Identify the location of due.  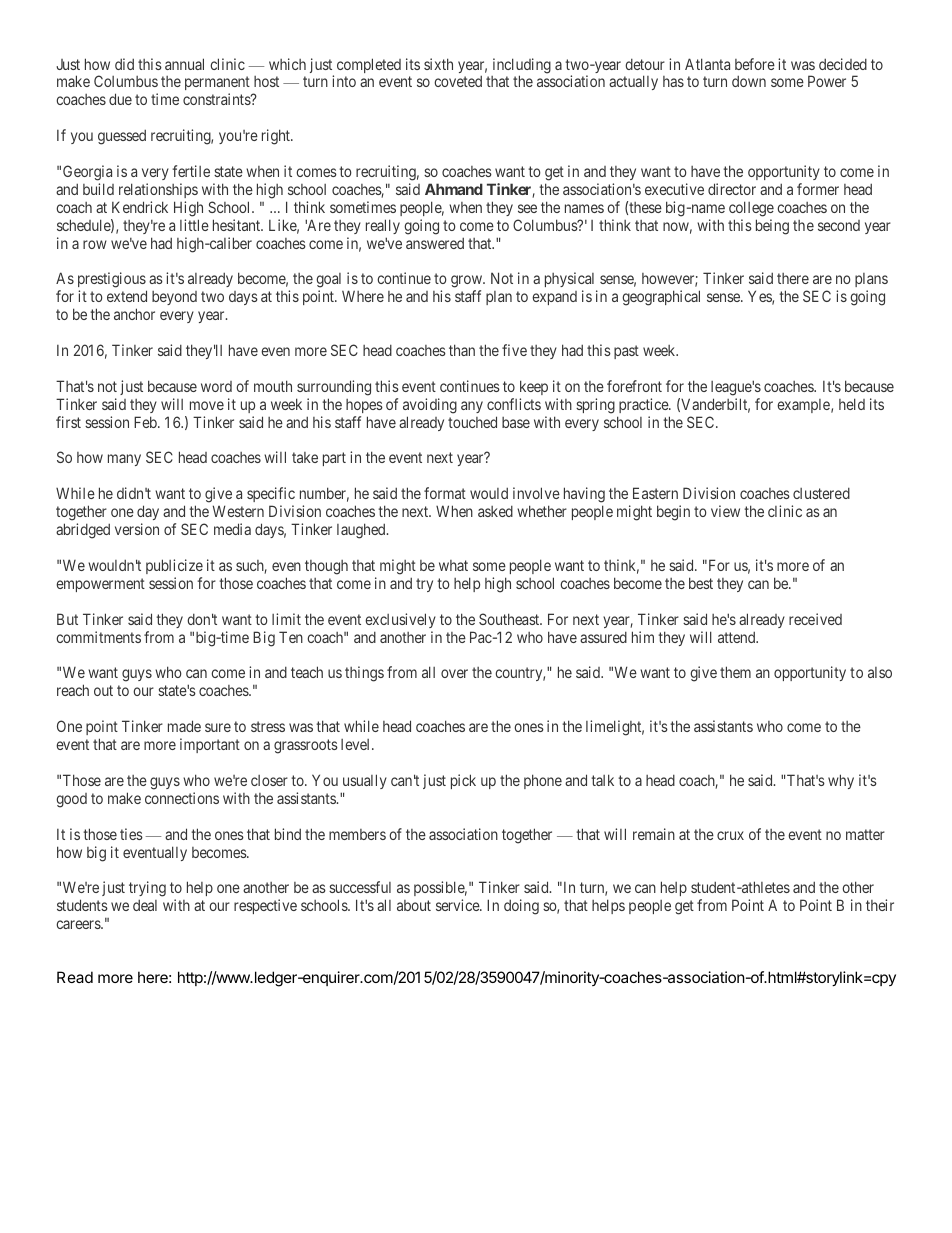
(120, 99).
